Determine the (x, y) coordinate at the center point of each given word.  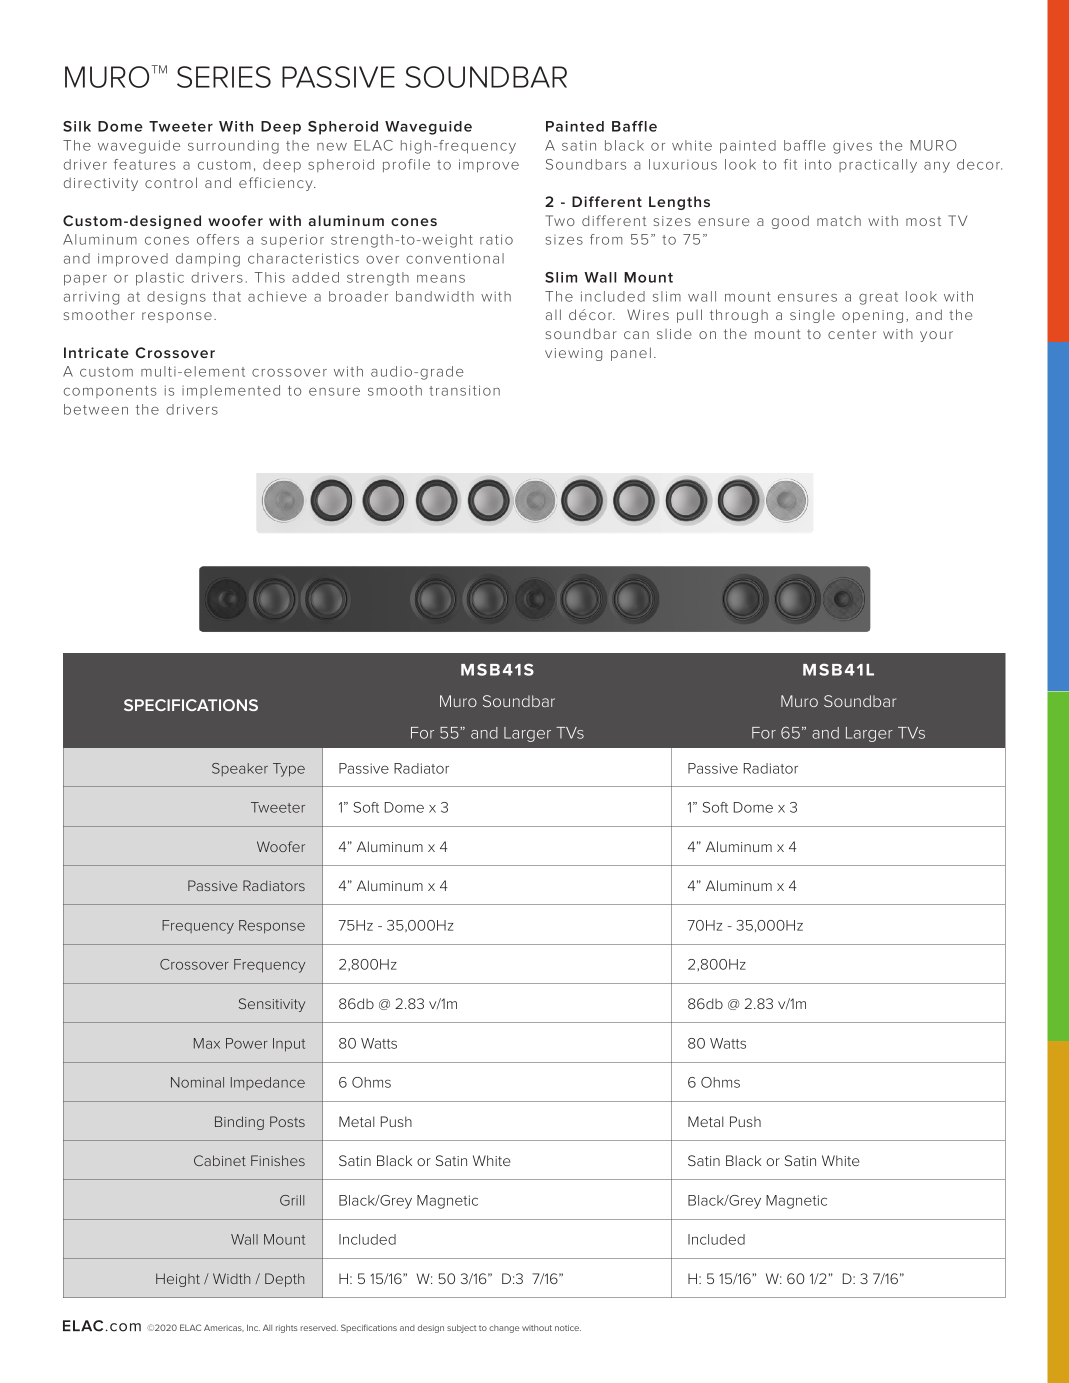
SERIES (224, 77)
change (504, 1329)
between (96, 409)
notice (568, 1328)
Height (178, 1280)
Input (289, 1045)
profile (406, 166)
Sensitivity (272, 1005)
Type (289, 770)
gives (852, 147)
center (852, 334)
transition (464, 390)
